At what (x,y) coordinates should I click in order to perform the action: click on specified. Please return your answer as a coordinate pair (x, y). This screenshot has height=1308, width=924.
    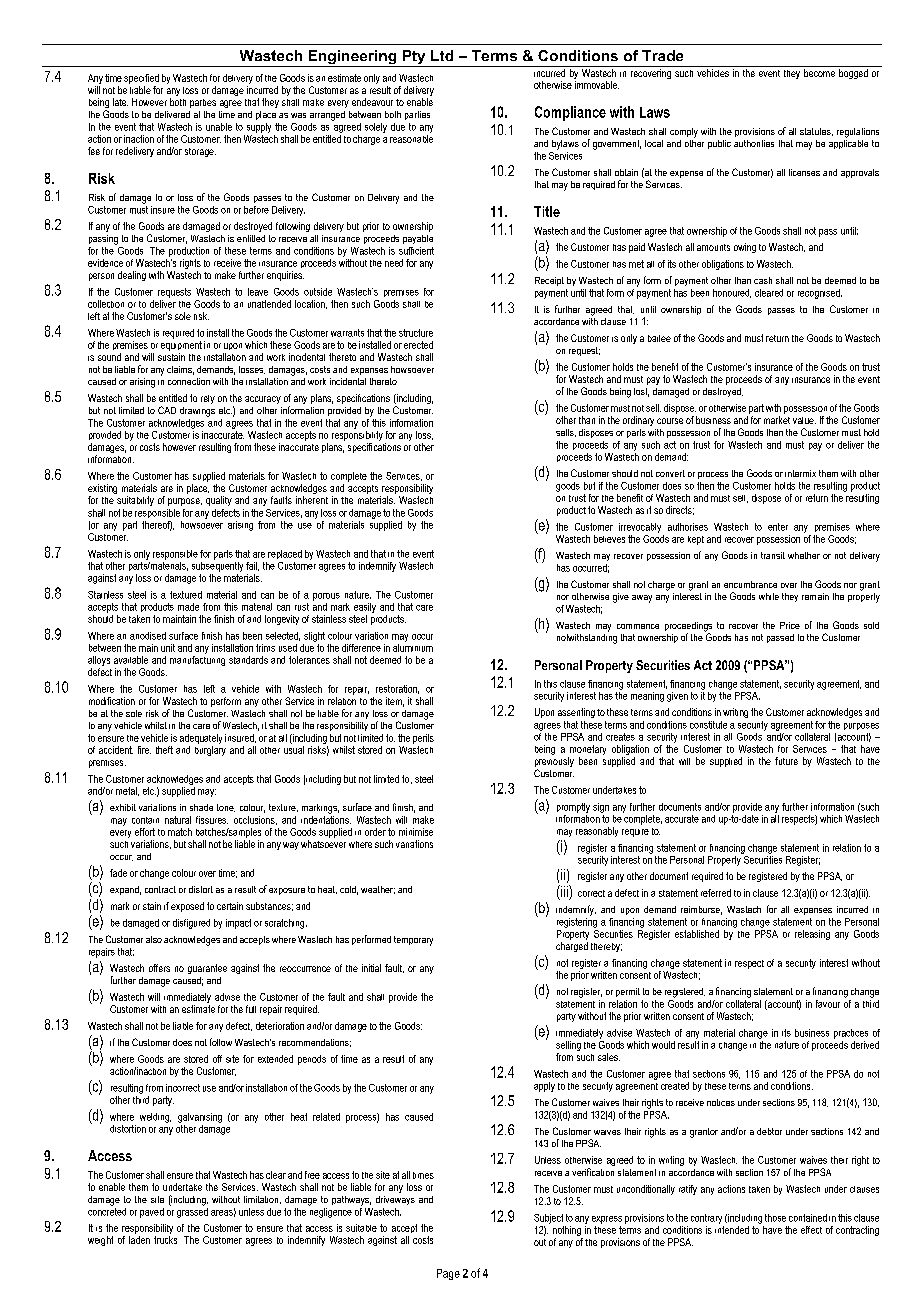
    Looking at the image, I should click on (141, 79).
